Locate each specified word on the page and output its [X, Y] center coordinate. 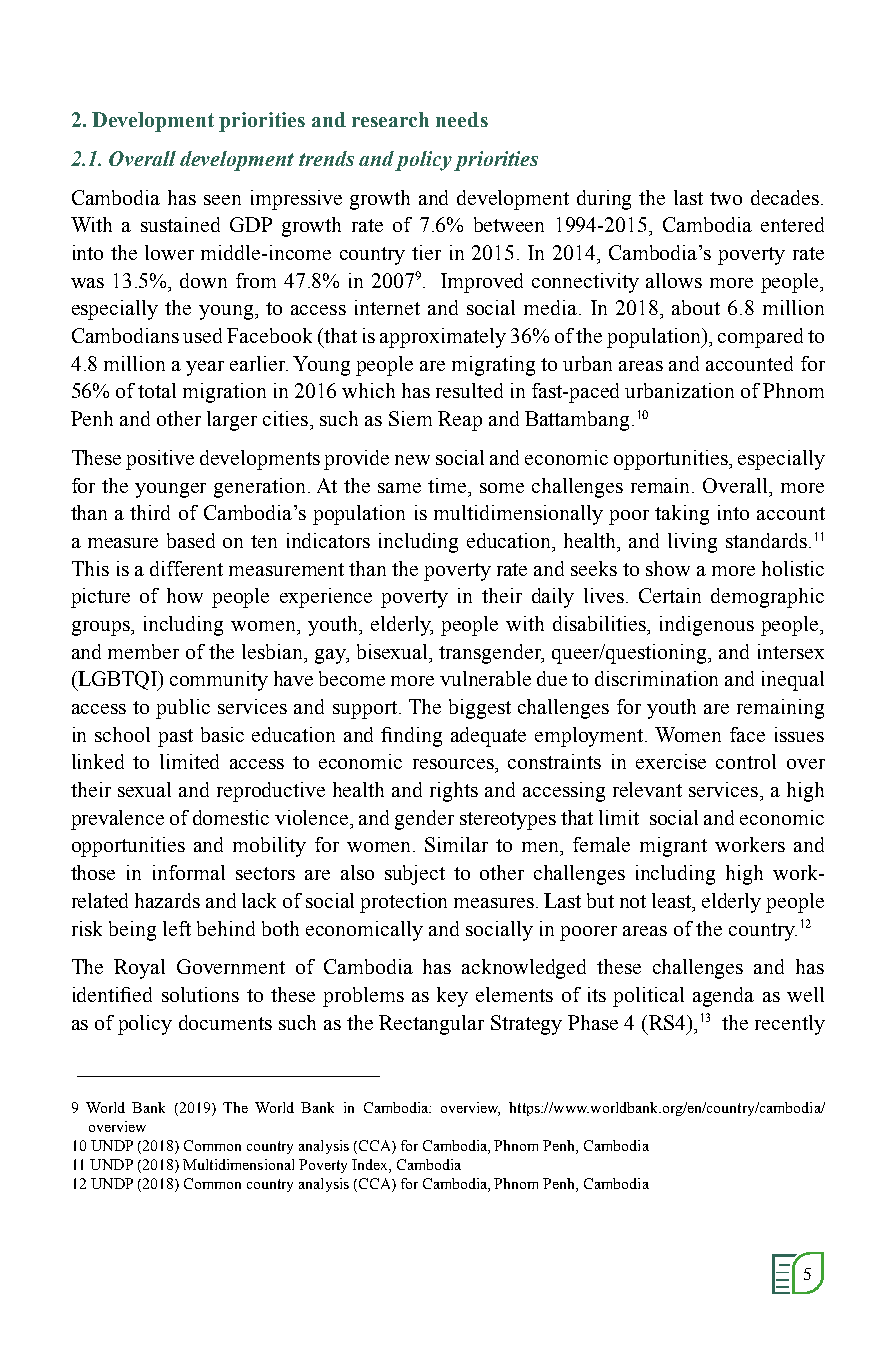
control [746, 761]
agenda [723, 997]
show [668, 568]
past [175, 738]
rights [454, 792]
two [726, 198]
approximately [443, 338]
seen [222, 200]
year [205, 368]
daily [553, 598]
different [186, 568]
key [452, 997]
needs [462, 119]
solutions [200, 994]
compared [760, 338]
